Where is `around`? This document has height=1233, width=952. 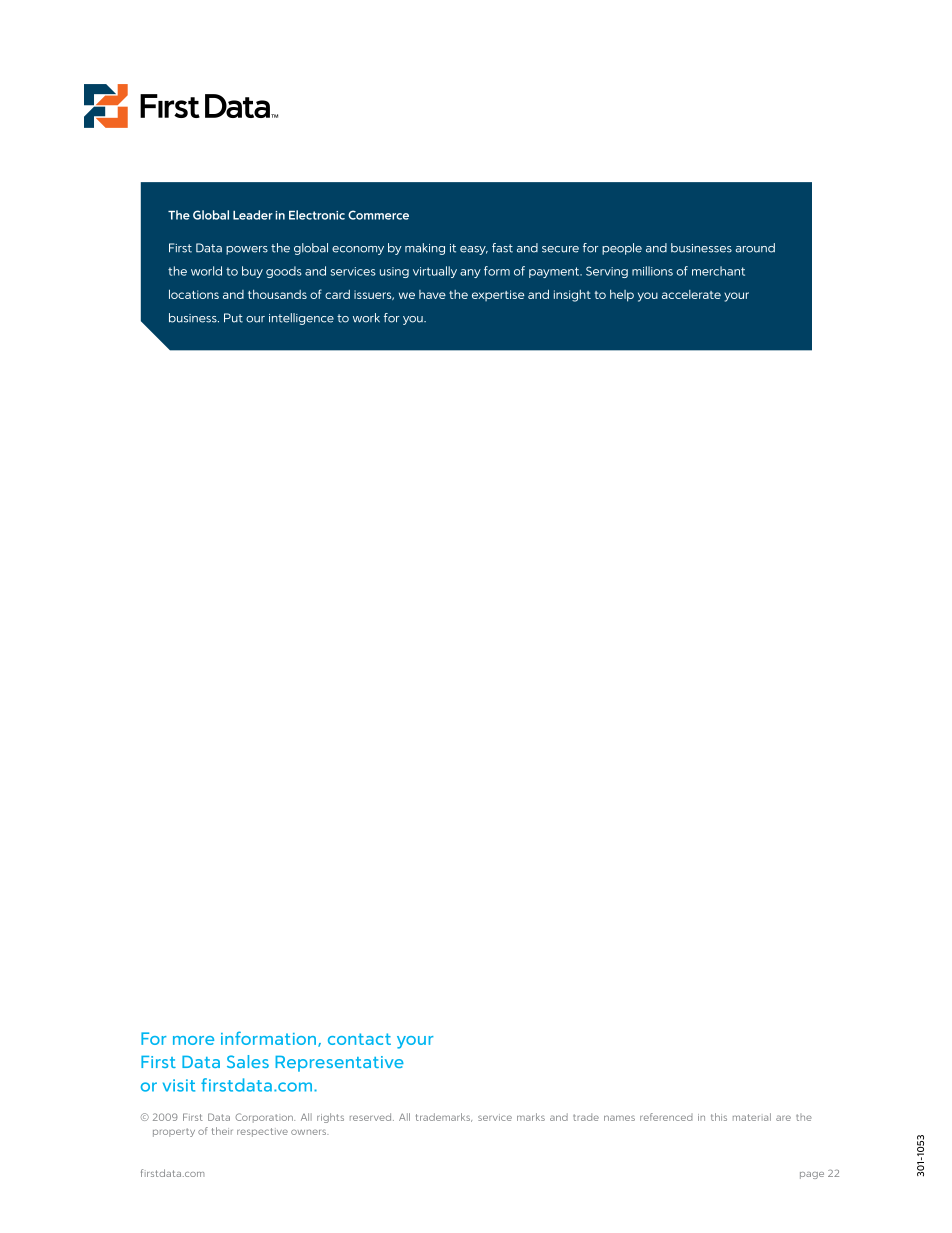
around is located at coordinates (755, 248).
